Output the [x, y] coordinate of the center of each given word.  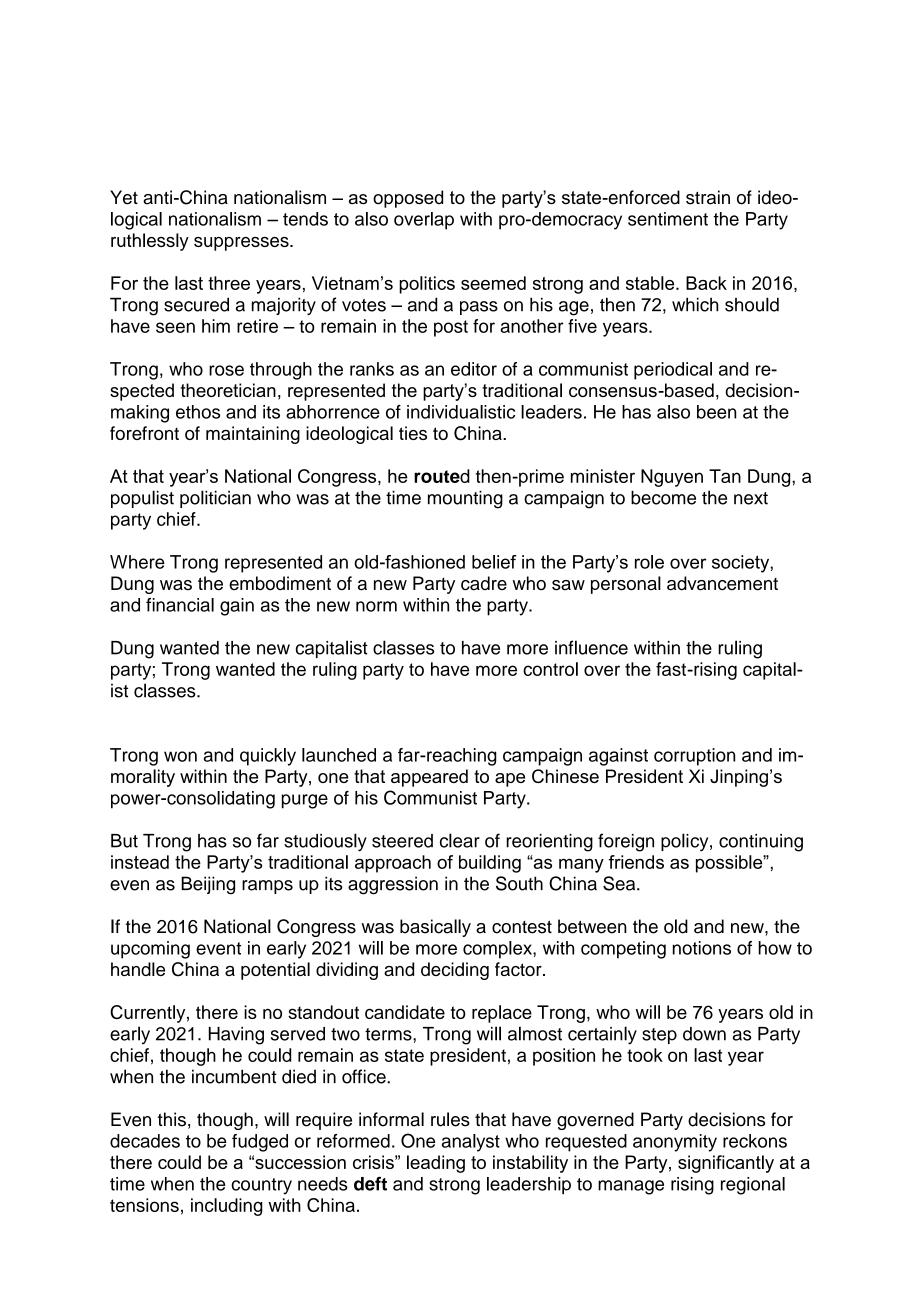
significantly [726, 1164]
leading [436, 1164]
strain [708, 197]
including [227, 1207]
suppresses [242, 244]
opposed [408, 199]
